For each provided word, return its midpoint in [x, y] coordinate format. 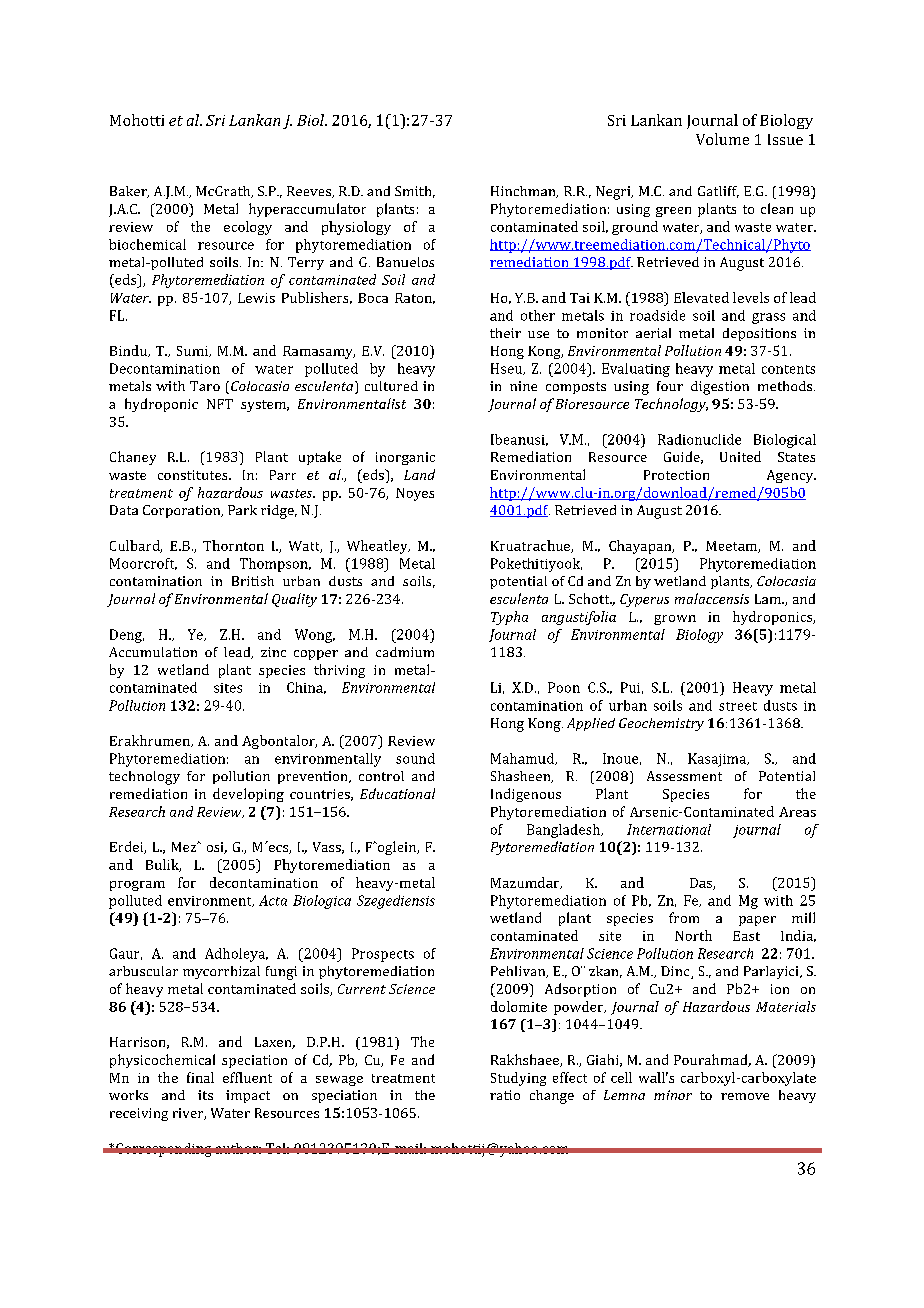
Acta [273, 900]
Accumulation [153, 652]
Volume [722, 139]
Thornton [233, 545]
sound [415, 758]
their [505, 333]
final [200, 1077]
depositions [759, 334]
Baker [129, 192]
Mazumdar [526, 883]
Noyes [415, 494]
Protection [676, 475]
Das [702, 884]
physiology [356, 228]
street [738, 706]
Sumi [193, 351]
